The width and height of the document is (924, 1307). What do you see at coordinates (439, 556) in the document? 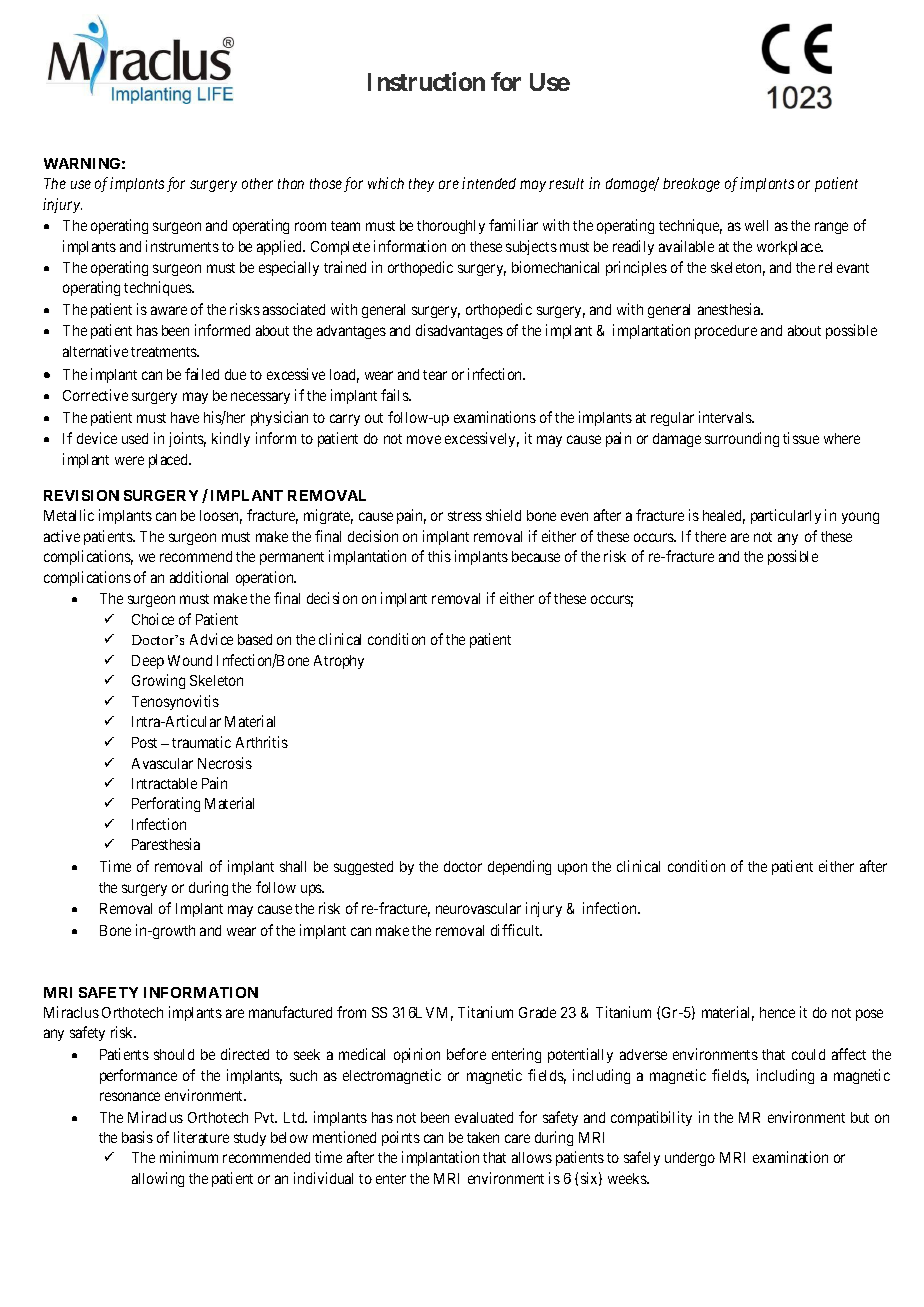
I see `this` at bounding box center [439, 556].
